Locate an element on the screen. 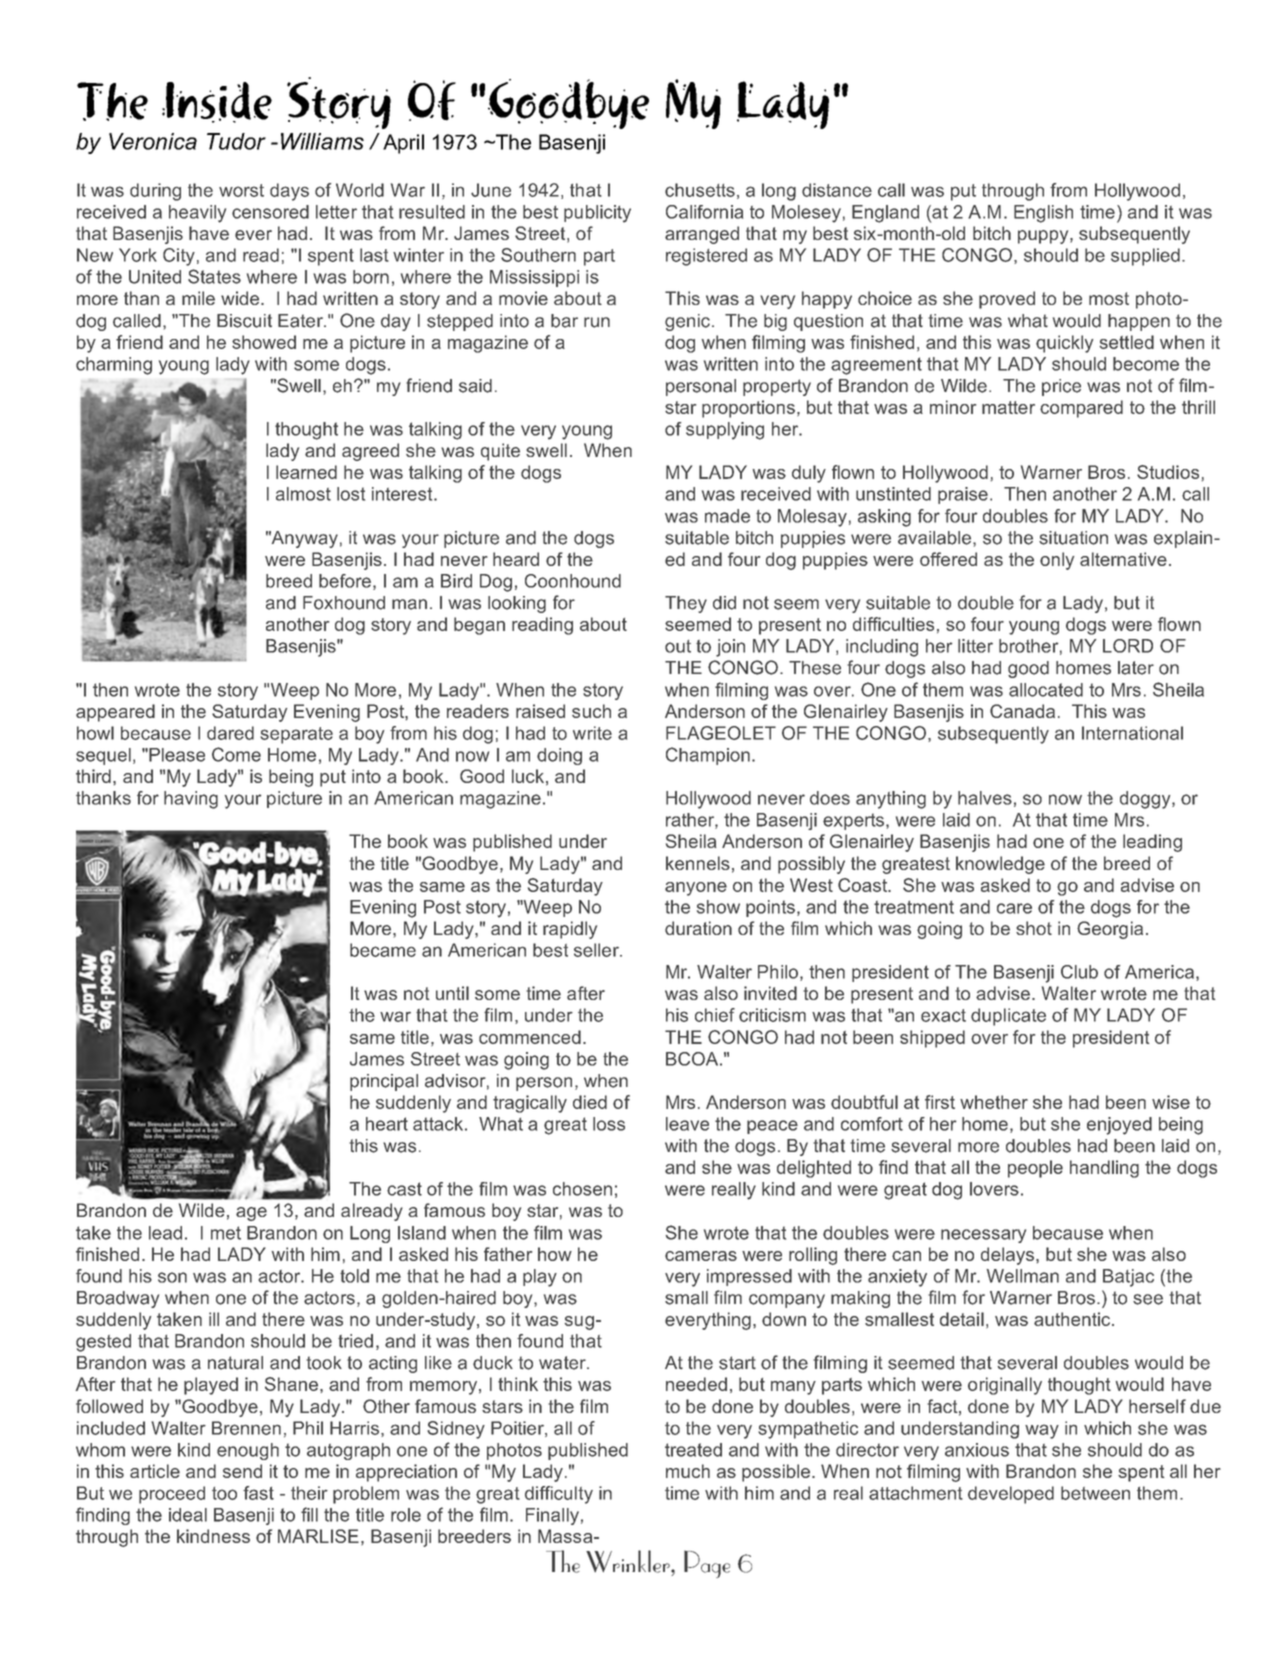 Image resolution: width=1284 pixels, height=1662 pixels. having is located at coordinates (191, 800).
